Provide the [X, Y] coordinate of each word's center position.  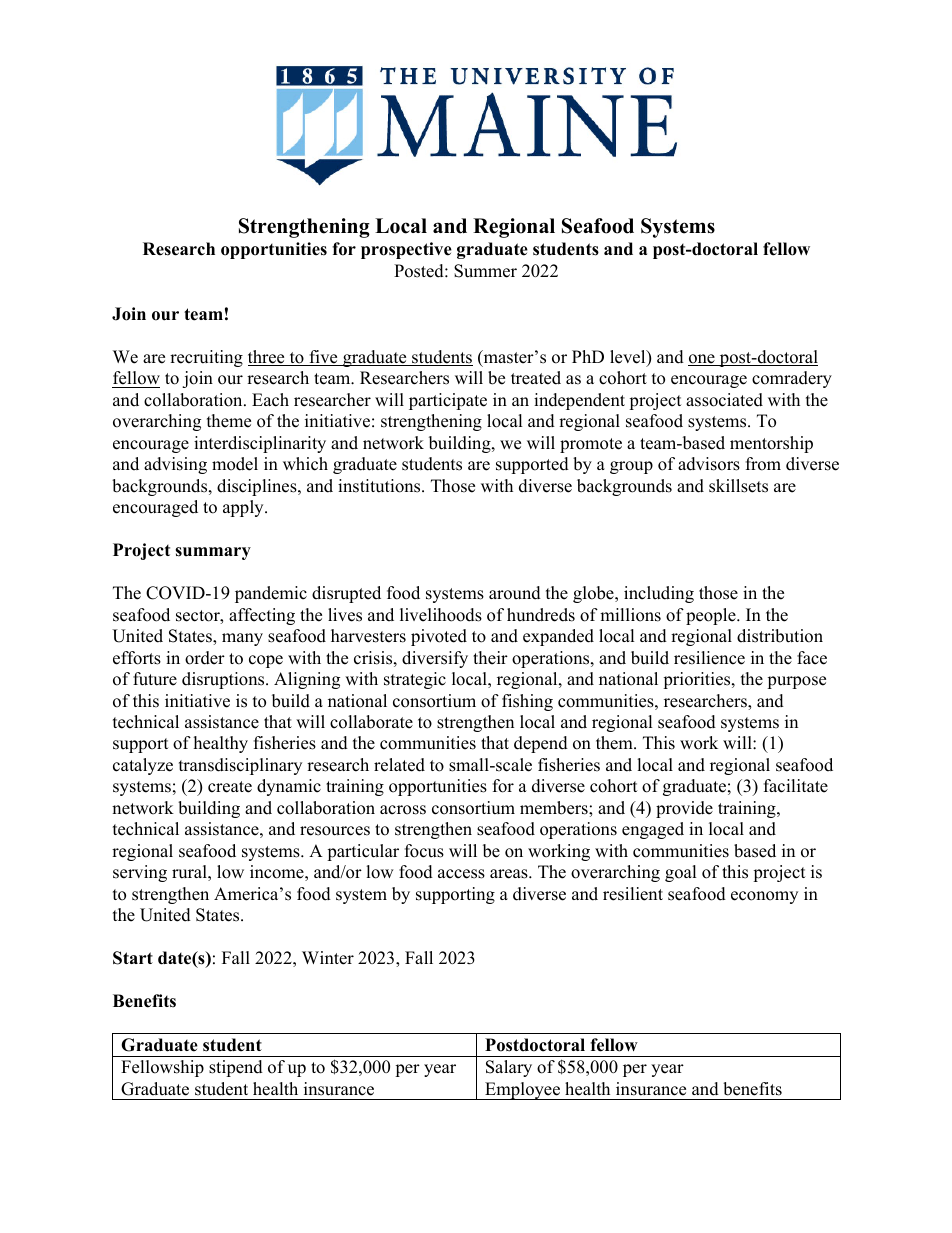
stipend [236, 1068]
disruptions [224, 680]
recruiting [206, 358]
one [702, 360]
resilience [709, 658]
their [490, 658]
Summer [485, 271]
